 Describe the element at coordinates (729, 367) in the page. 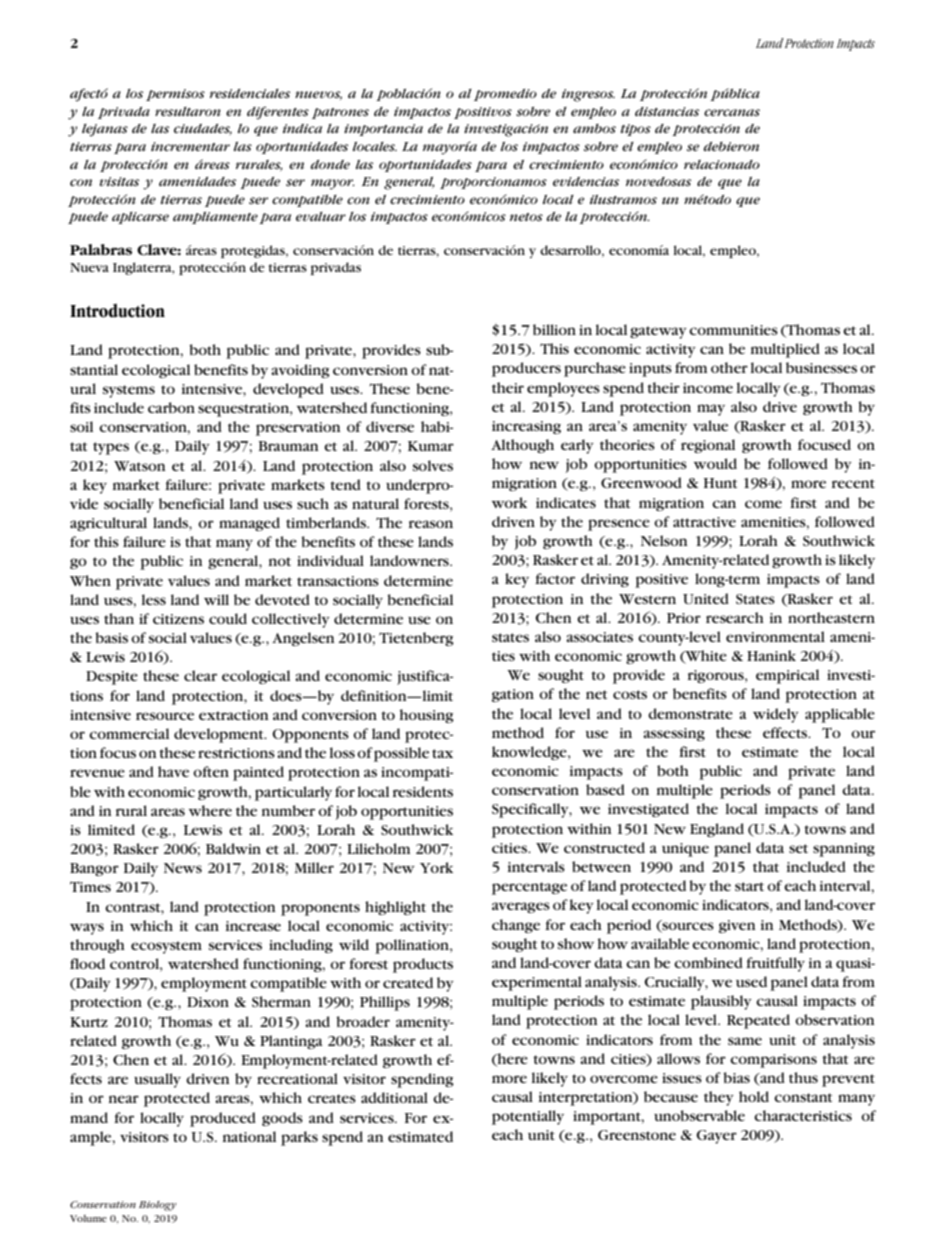

I see `other` at that location.
